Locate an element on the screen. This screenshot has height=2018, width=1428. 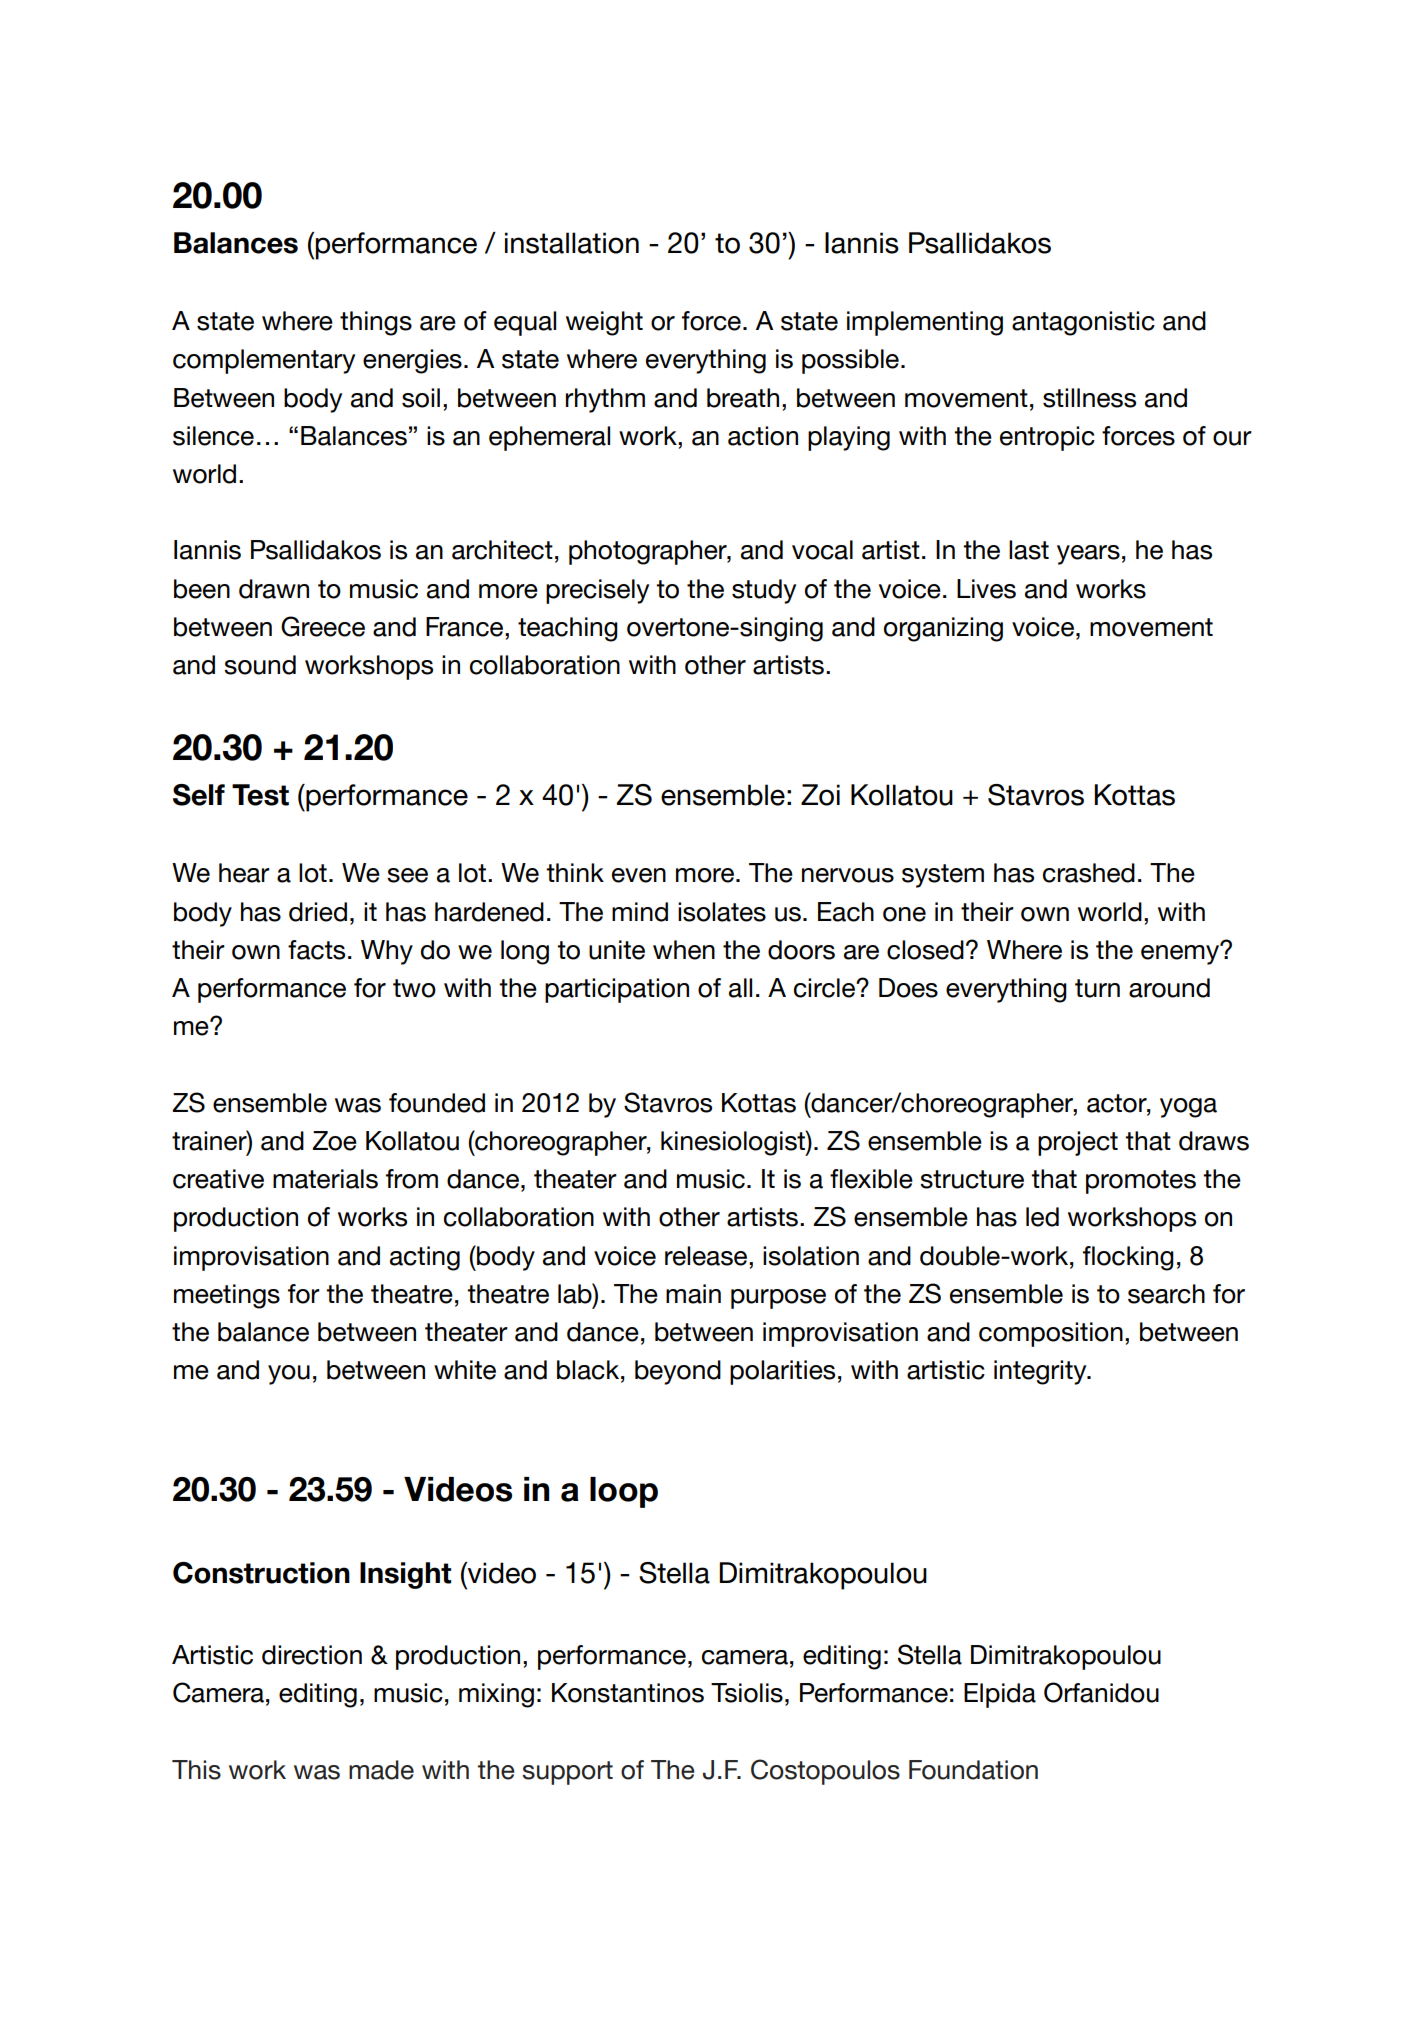
antagonistic is located at coordinates (1083, 323).
